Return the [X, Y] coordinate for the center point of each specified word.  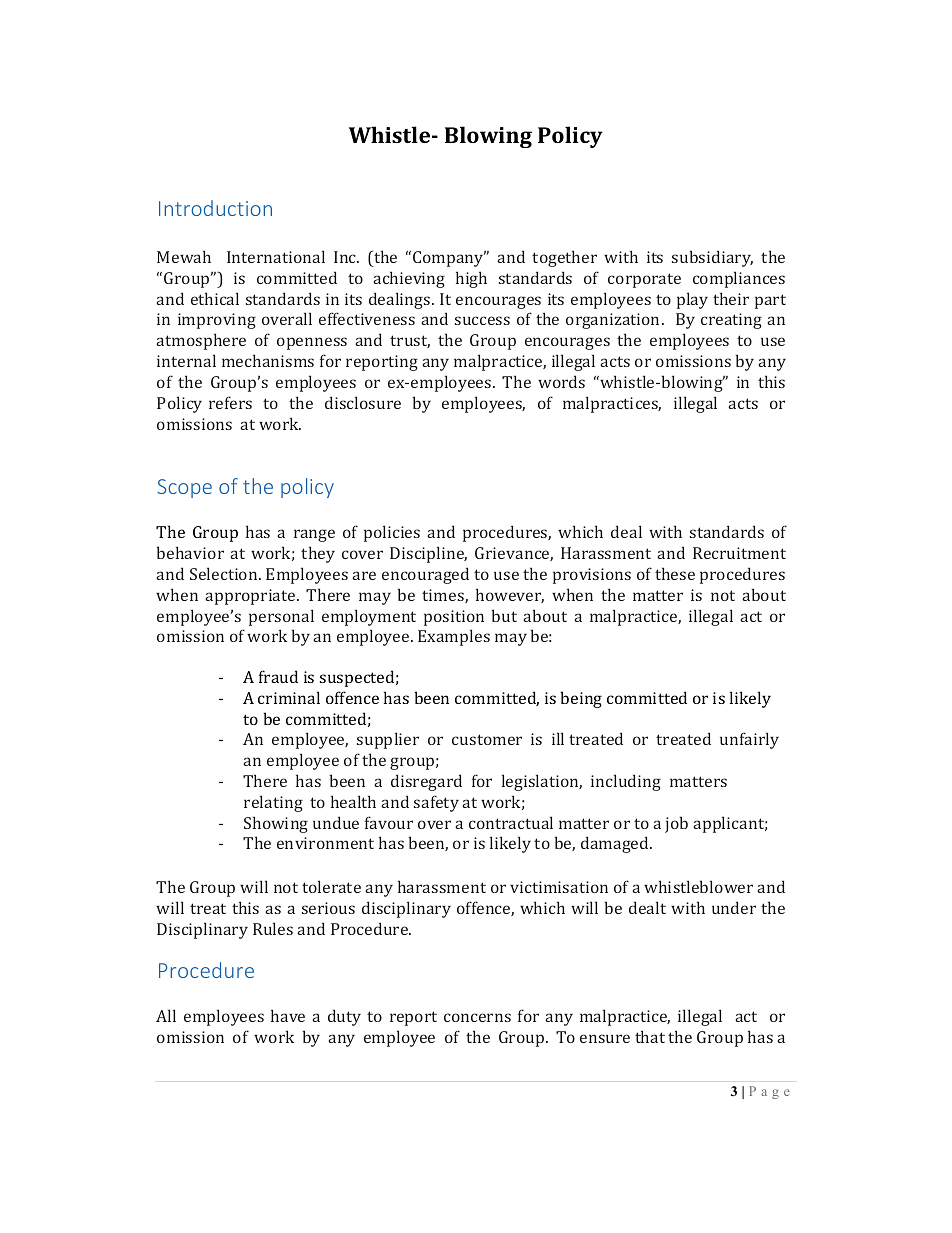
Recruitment [739, 553]
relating [273, 803]
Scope [185, 488]
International [276, 256]
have [288, 1015]
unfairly [749, 740]
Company [449, 259]
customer [487, 739]
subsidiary [712, 258]
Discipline [428, 554]
